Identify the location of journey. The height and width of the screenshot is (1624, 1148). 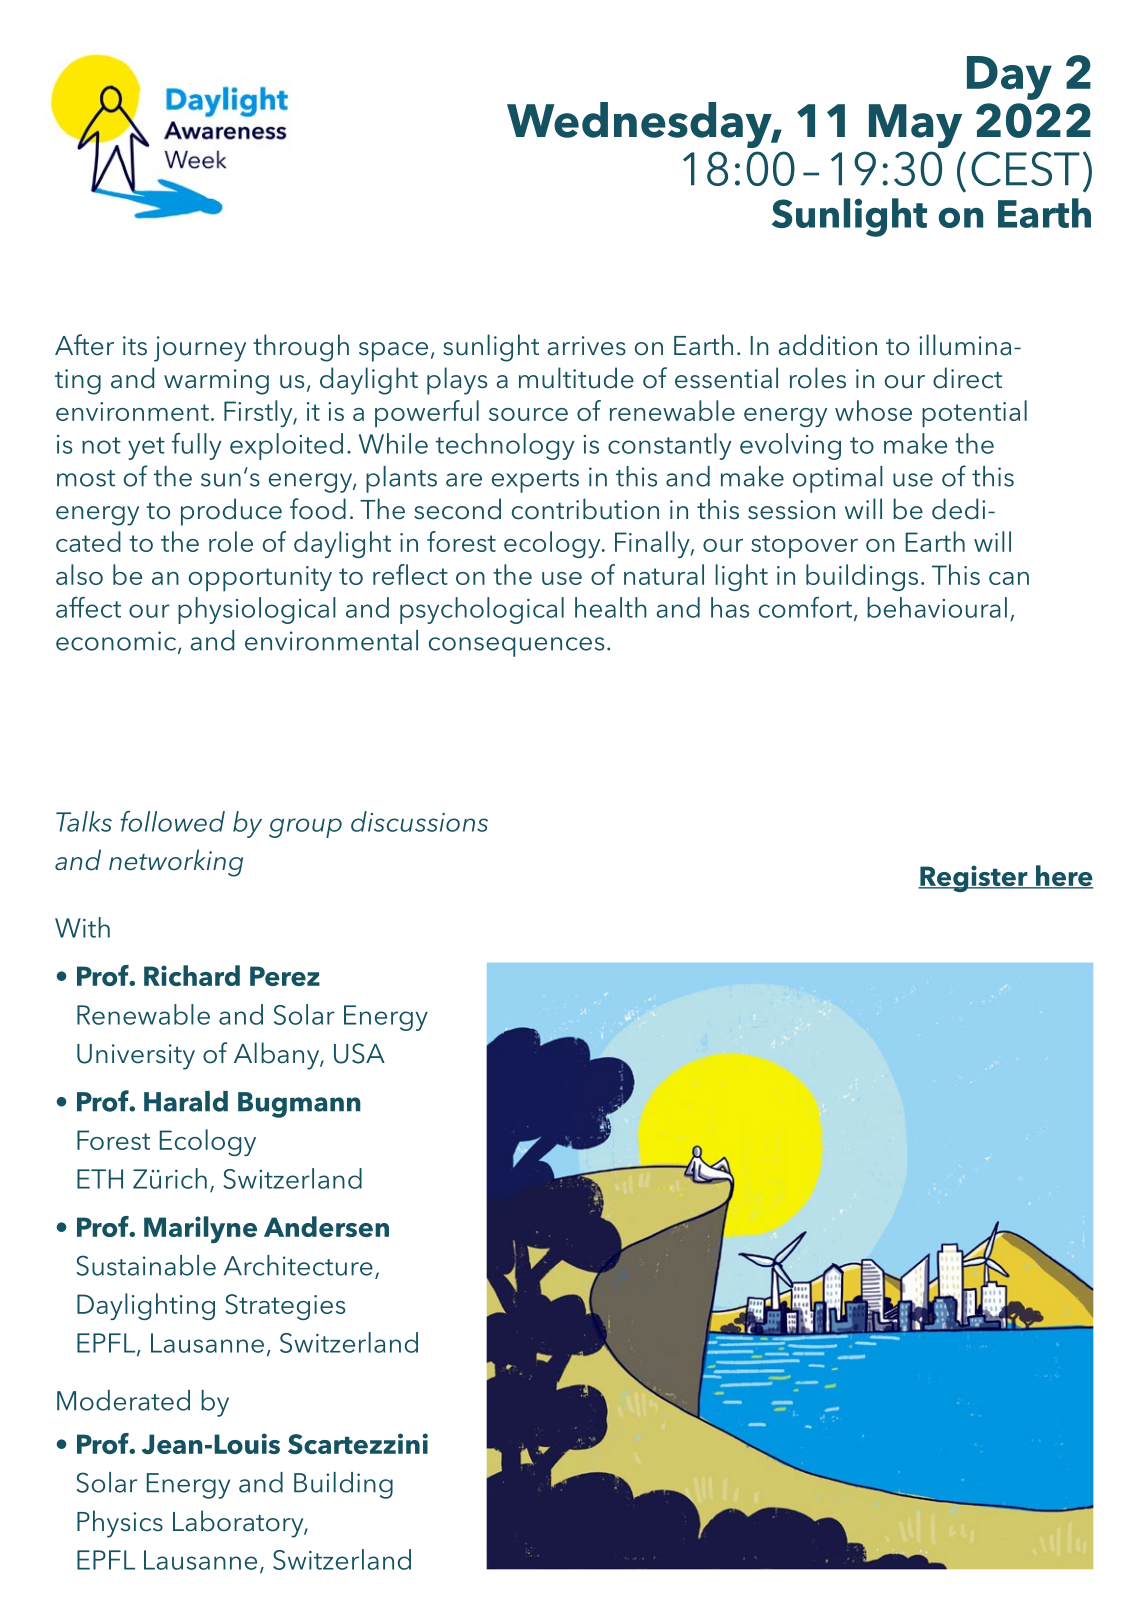
(200, 349).
